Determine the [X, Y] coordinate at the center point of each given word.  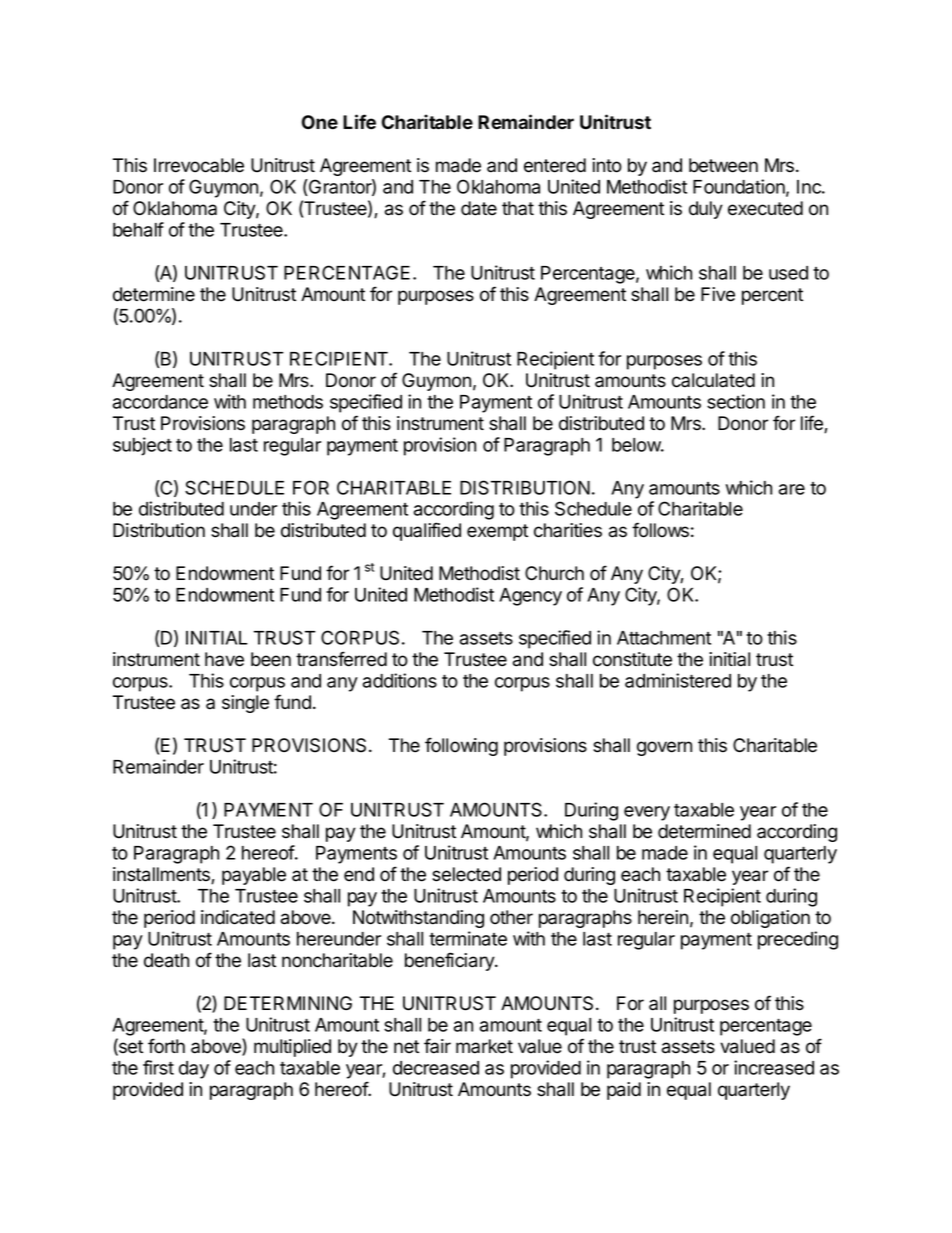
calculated [713, 380]
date [479, 208]
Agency [530, 597]
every [647, 813]
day [194, 1070]
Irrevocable [199, 165]
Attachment [664, 638]
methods [288, 402]
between [723, 165]
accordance [160, 402]
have [224, 659]
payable [254, 876]
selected [466, 874]
